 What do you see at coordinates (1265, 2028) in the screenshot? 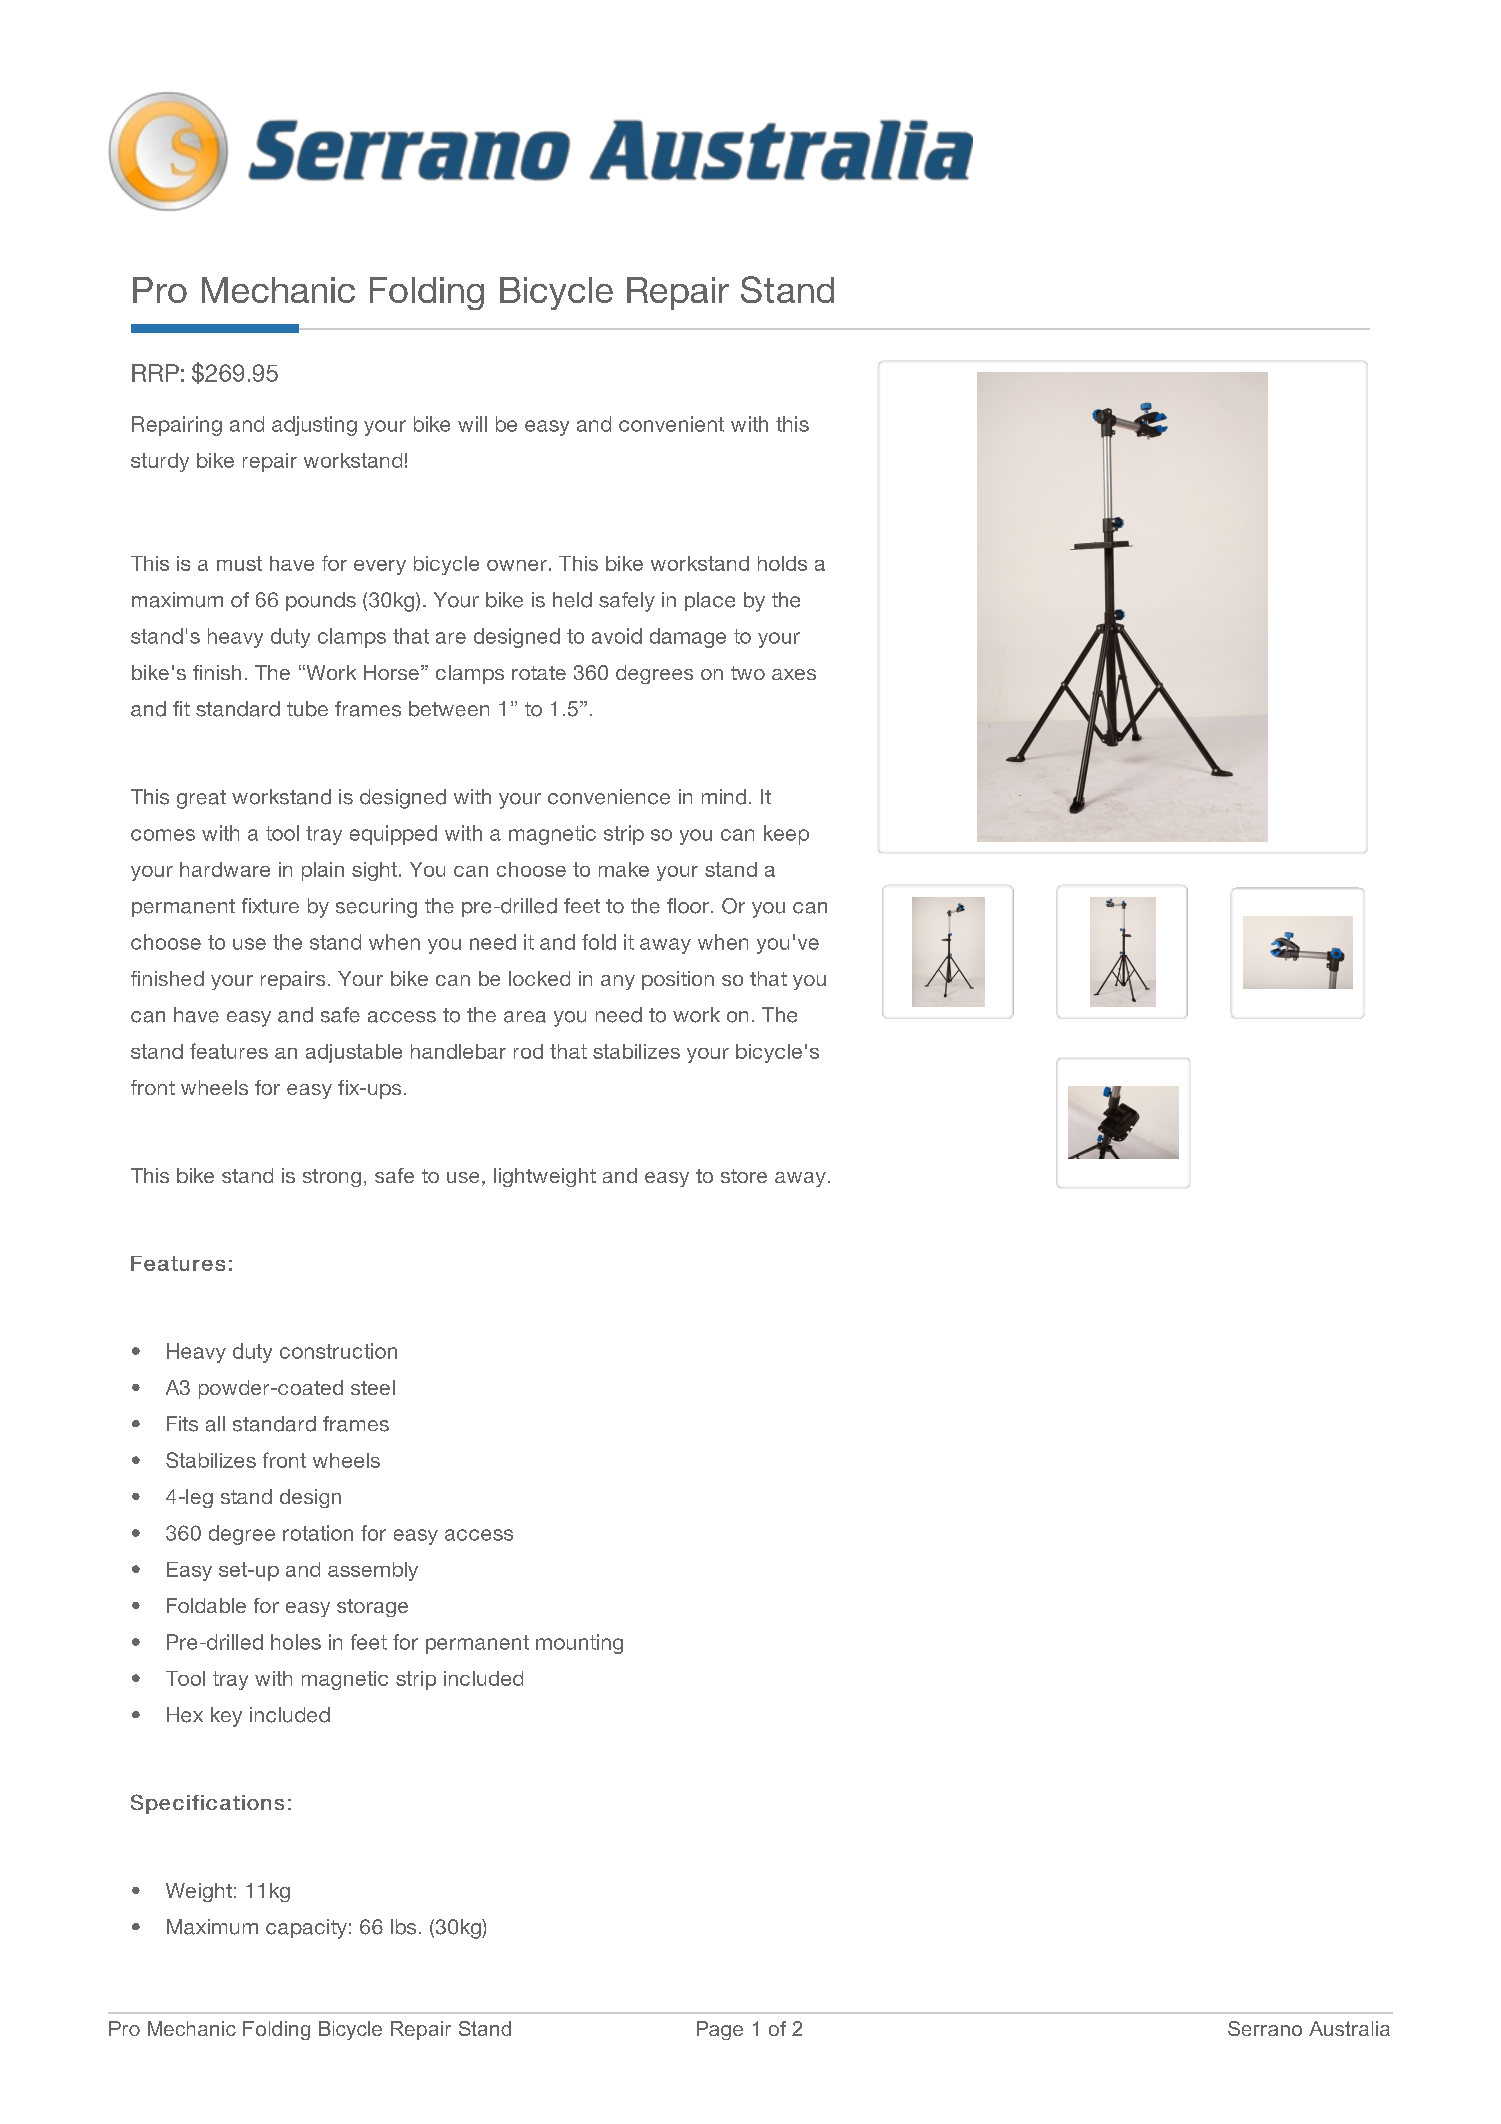
I see `Serrano` at bounding box center [1265, 2028].
